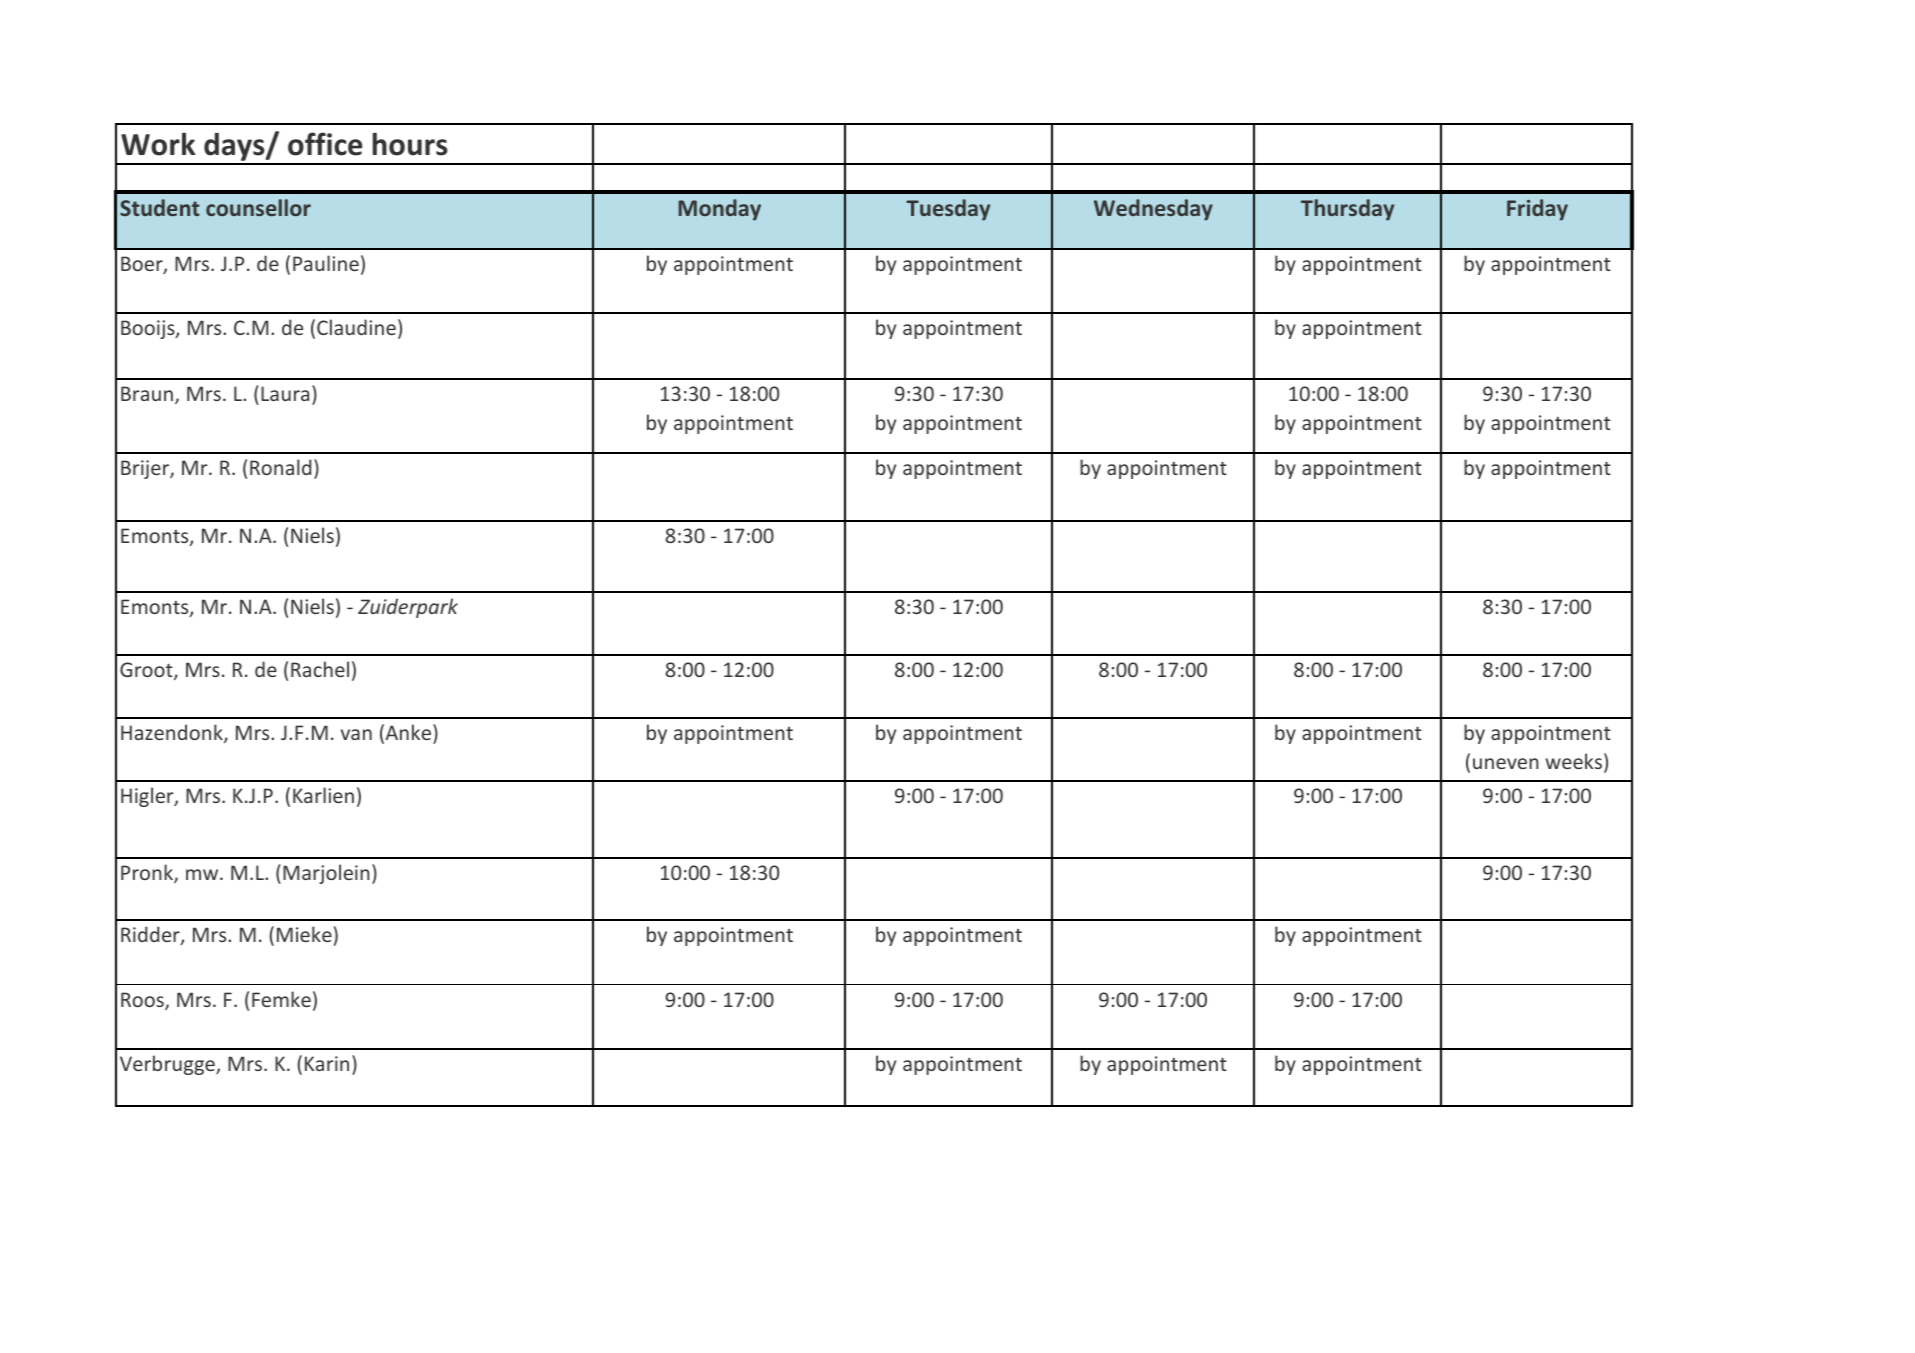  What do you see at coordinates (327, 1063) in the page?
I see `Karin` at bounding box center [327, 1063].
